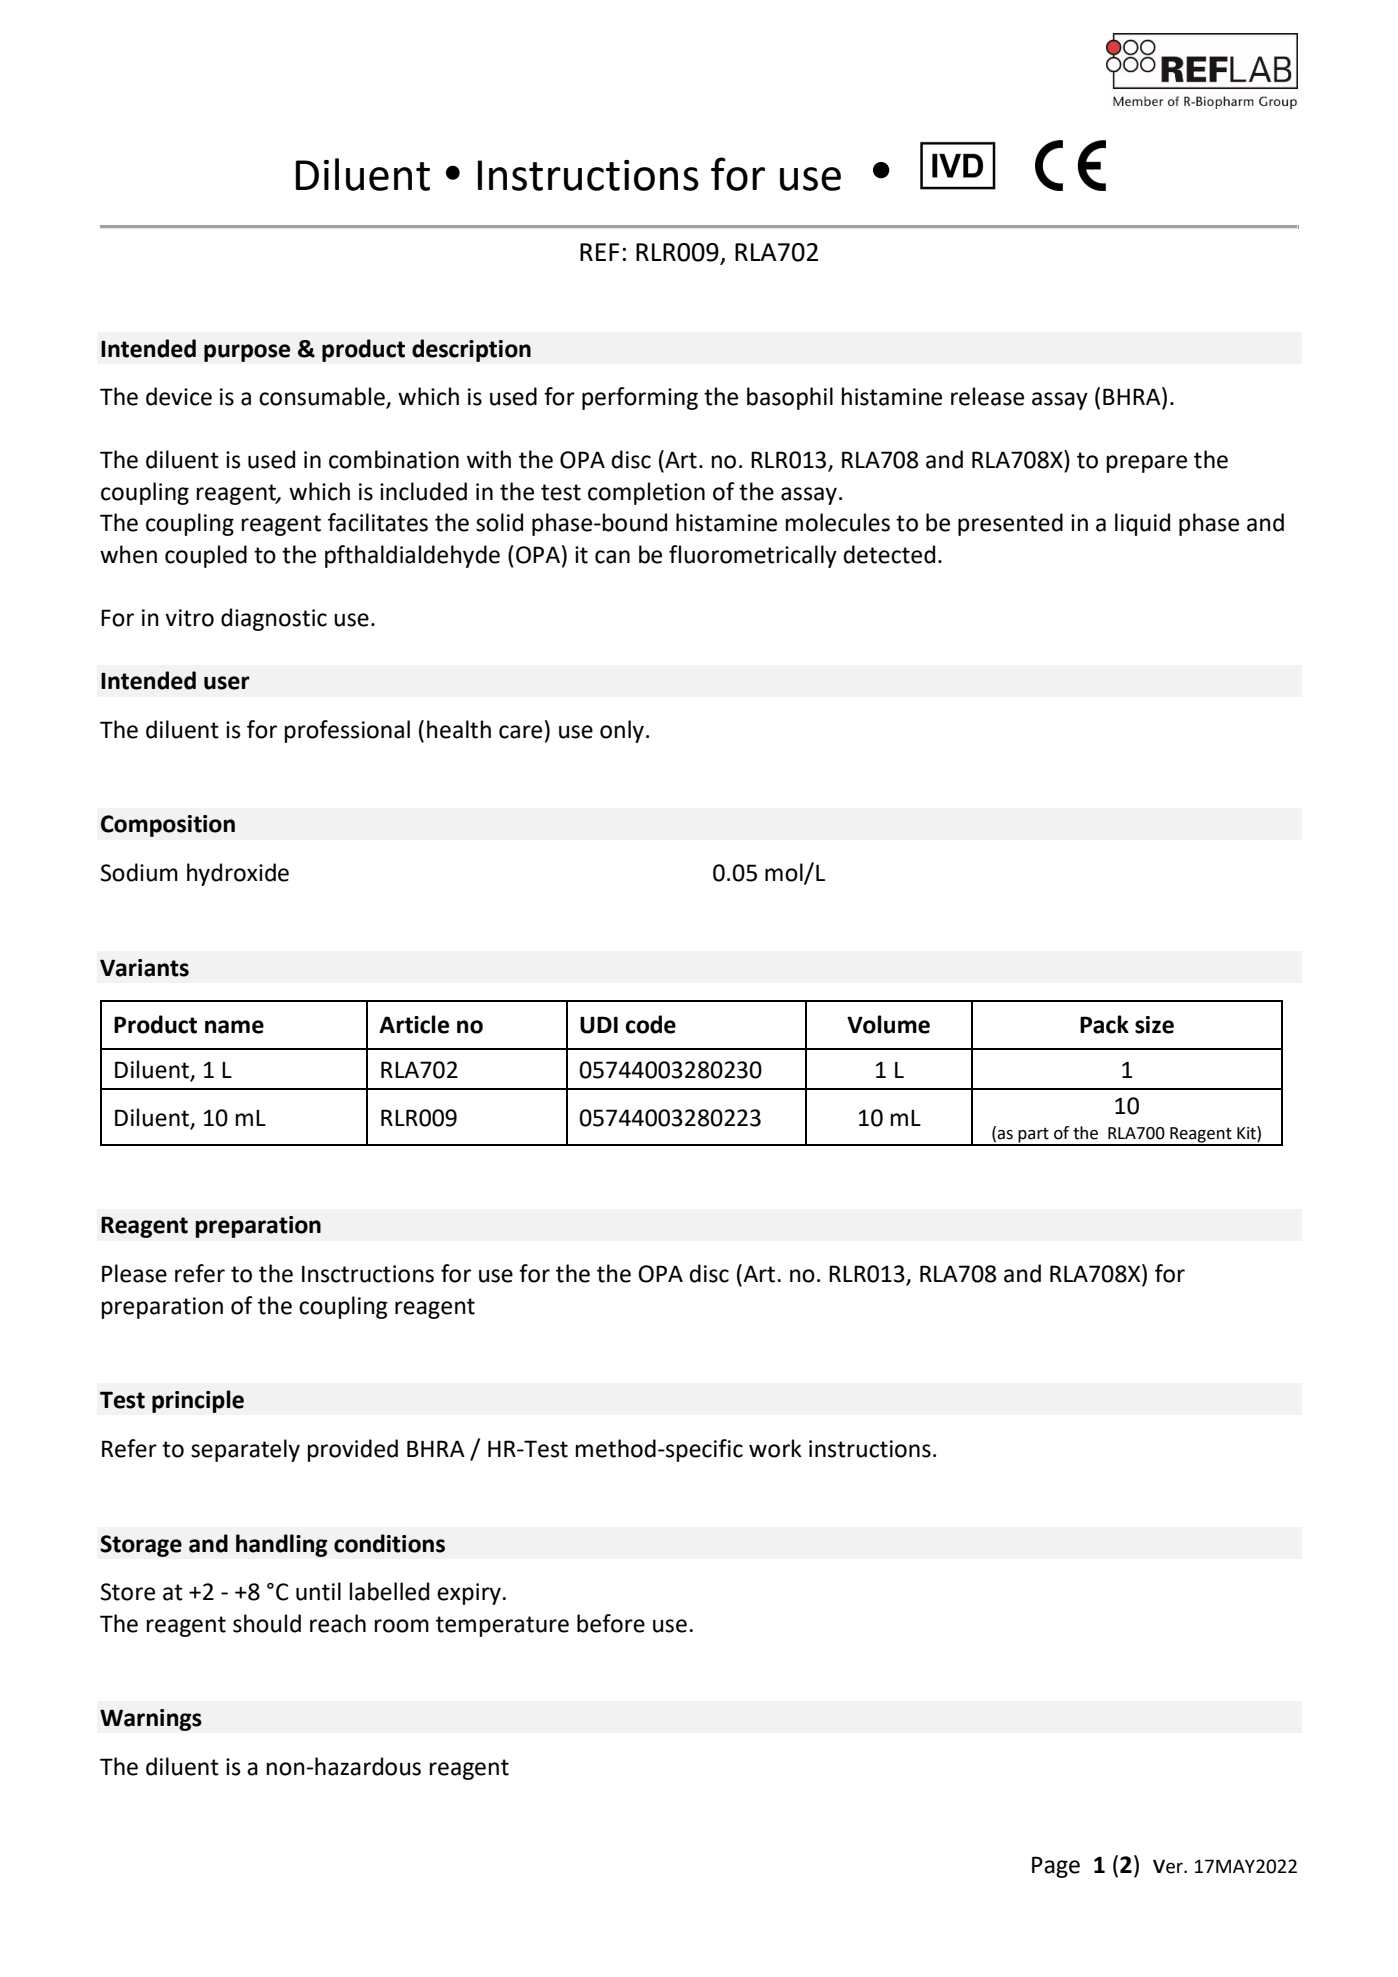 This screenshot has width=1398, height=1977. Describe the element at coordinates (1034, 1136) in the screenshot. I see `part` at that location.
